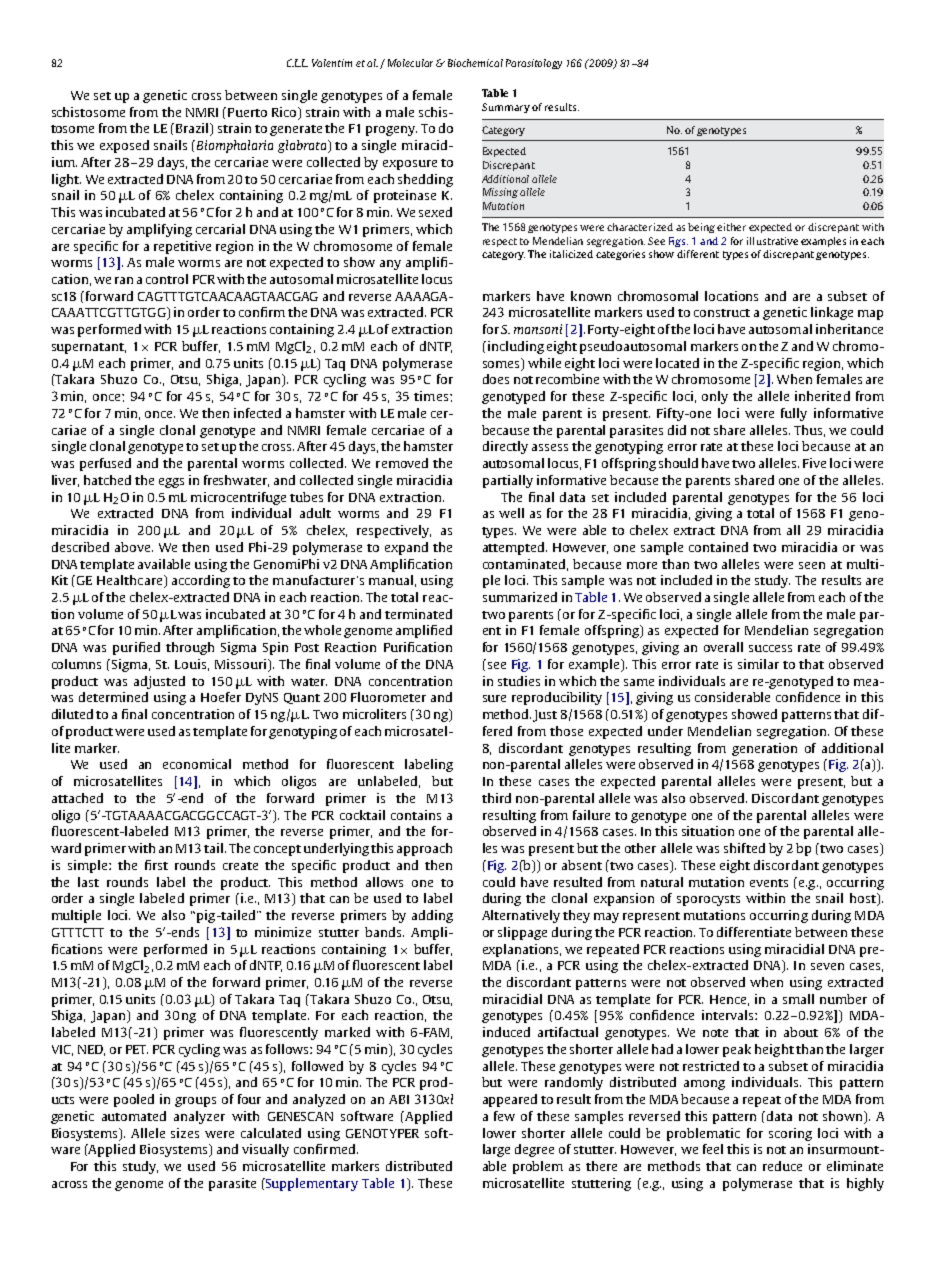  I want to click on third, so click(496, 798).
